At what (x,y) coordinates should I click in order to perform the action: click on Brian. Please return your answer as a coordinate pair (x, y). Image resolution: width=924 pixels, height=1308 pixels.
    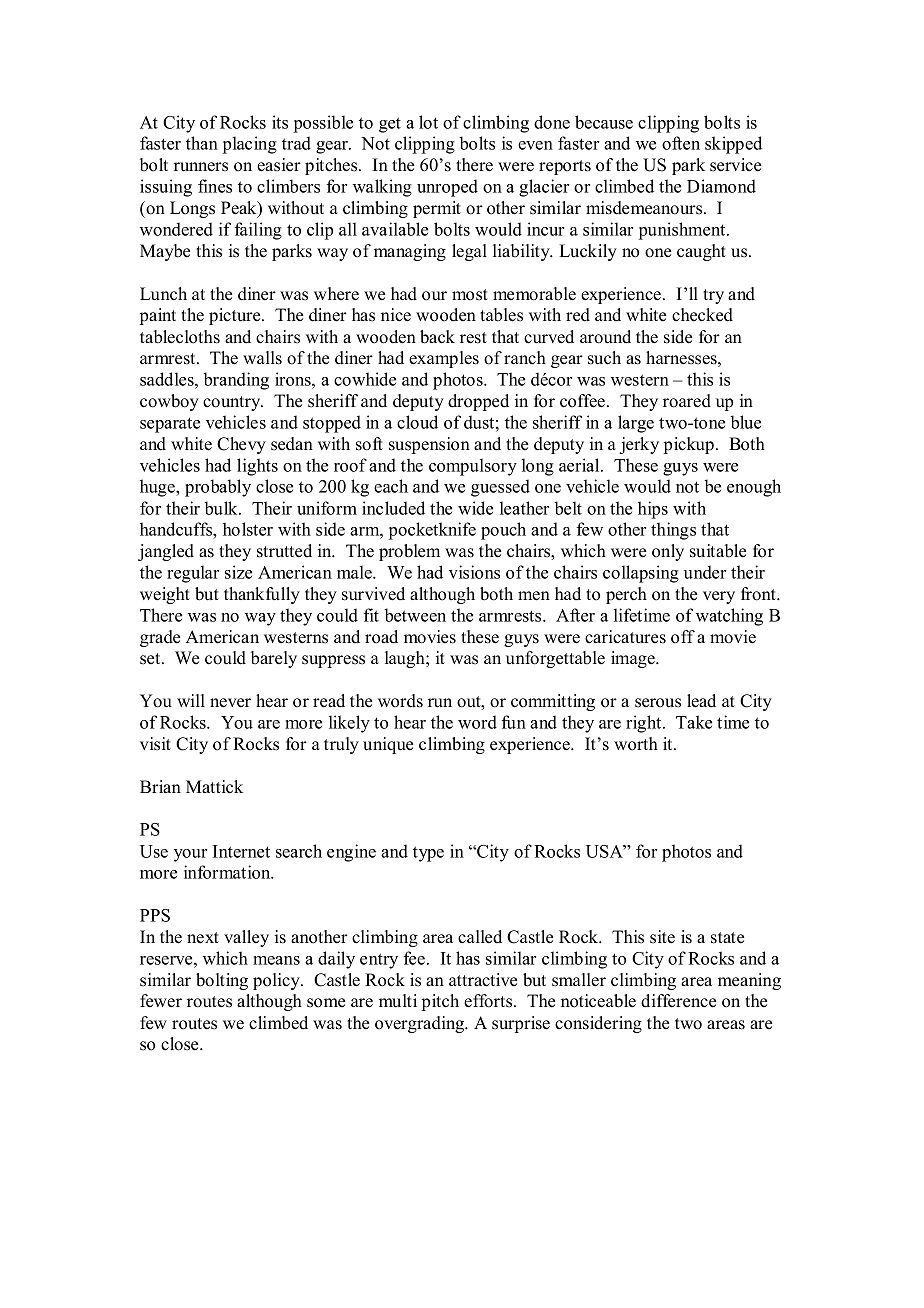
    Looking at the image, I should click on (160, 786).
